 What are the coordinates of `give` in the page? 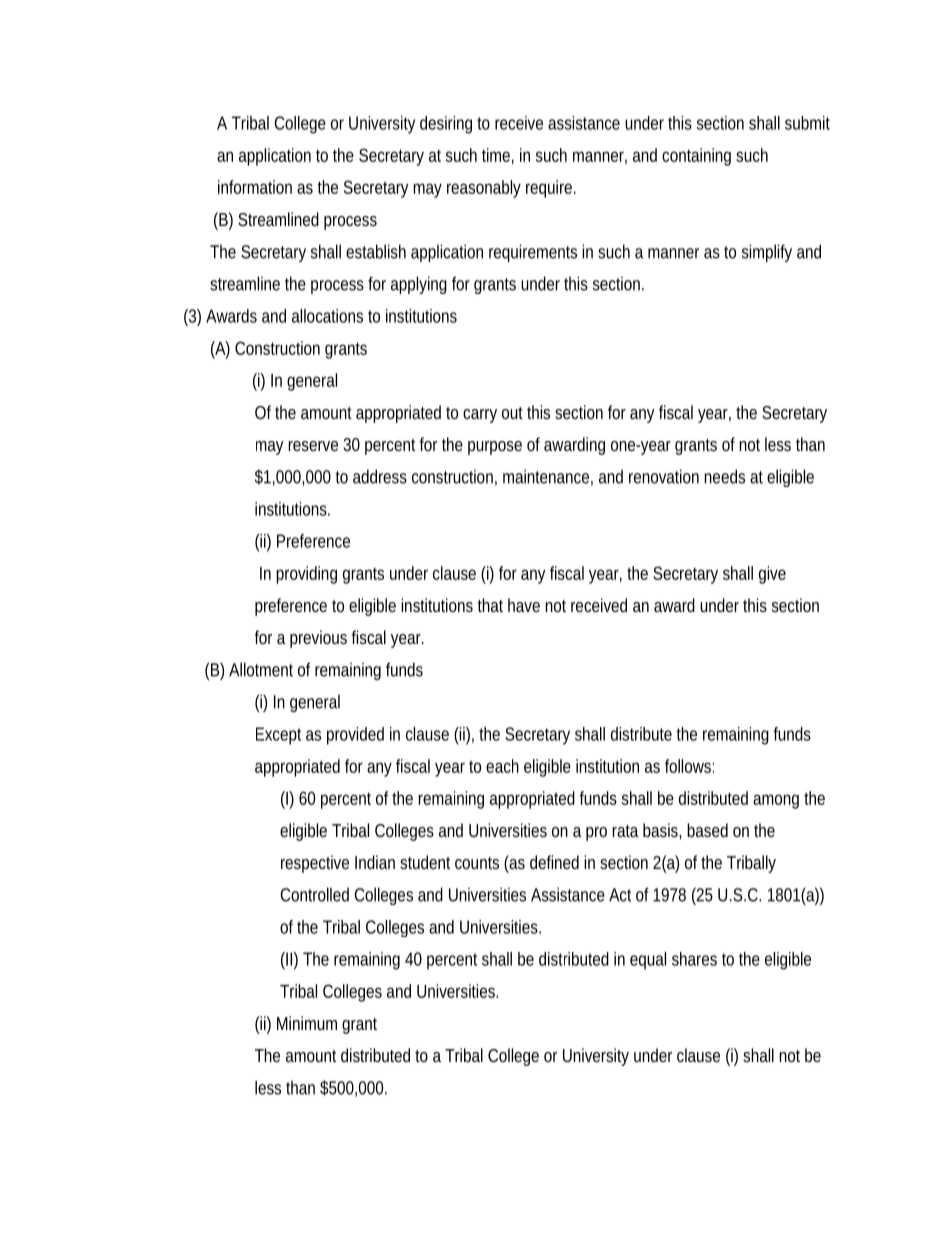 It's located at (772, 575).
